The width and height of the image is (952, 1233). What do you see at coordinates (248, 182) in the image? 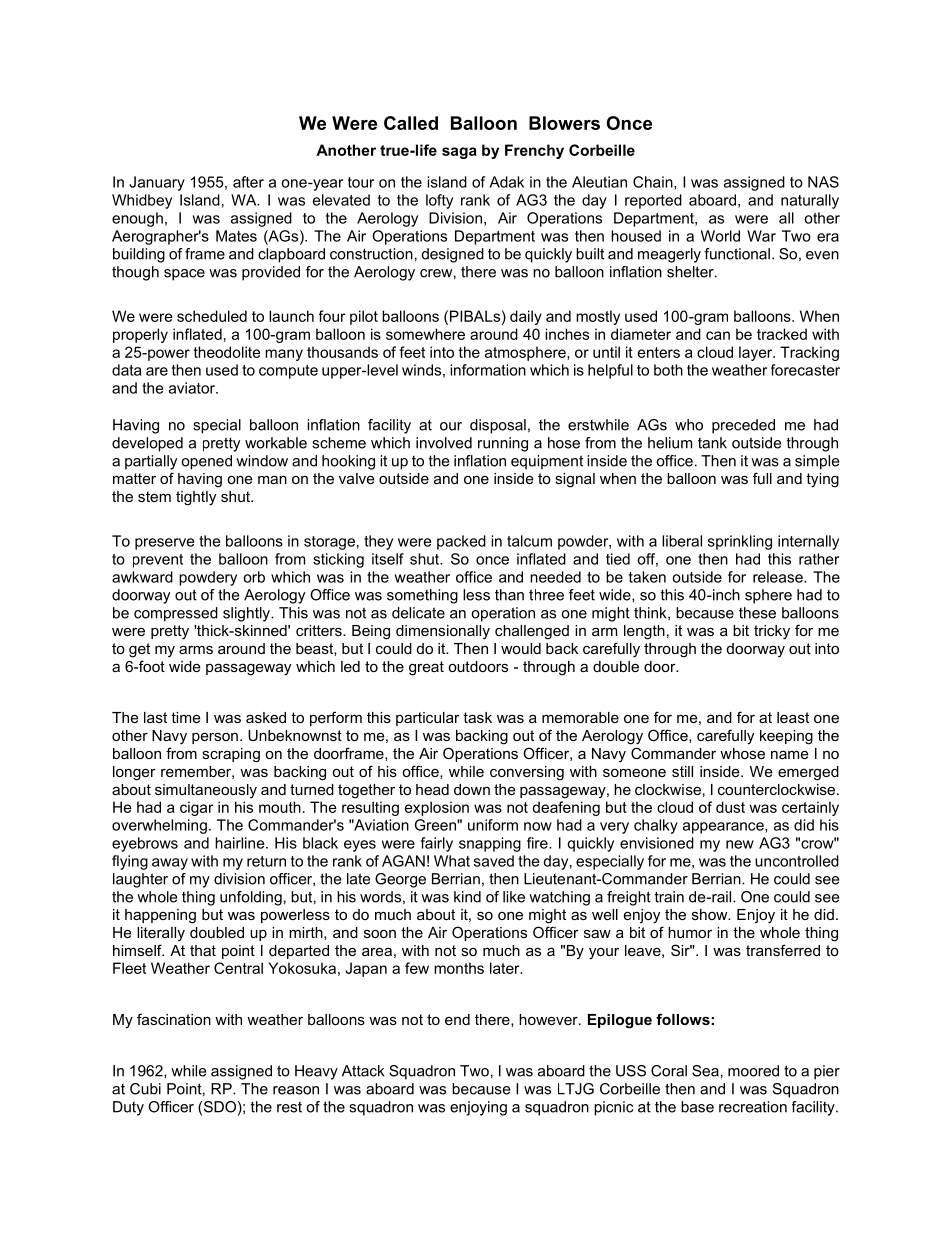
I see `after` at bounding box center [248, 182].
